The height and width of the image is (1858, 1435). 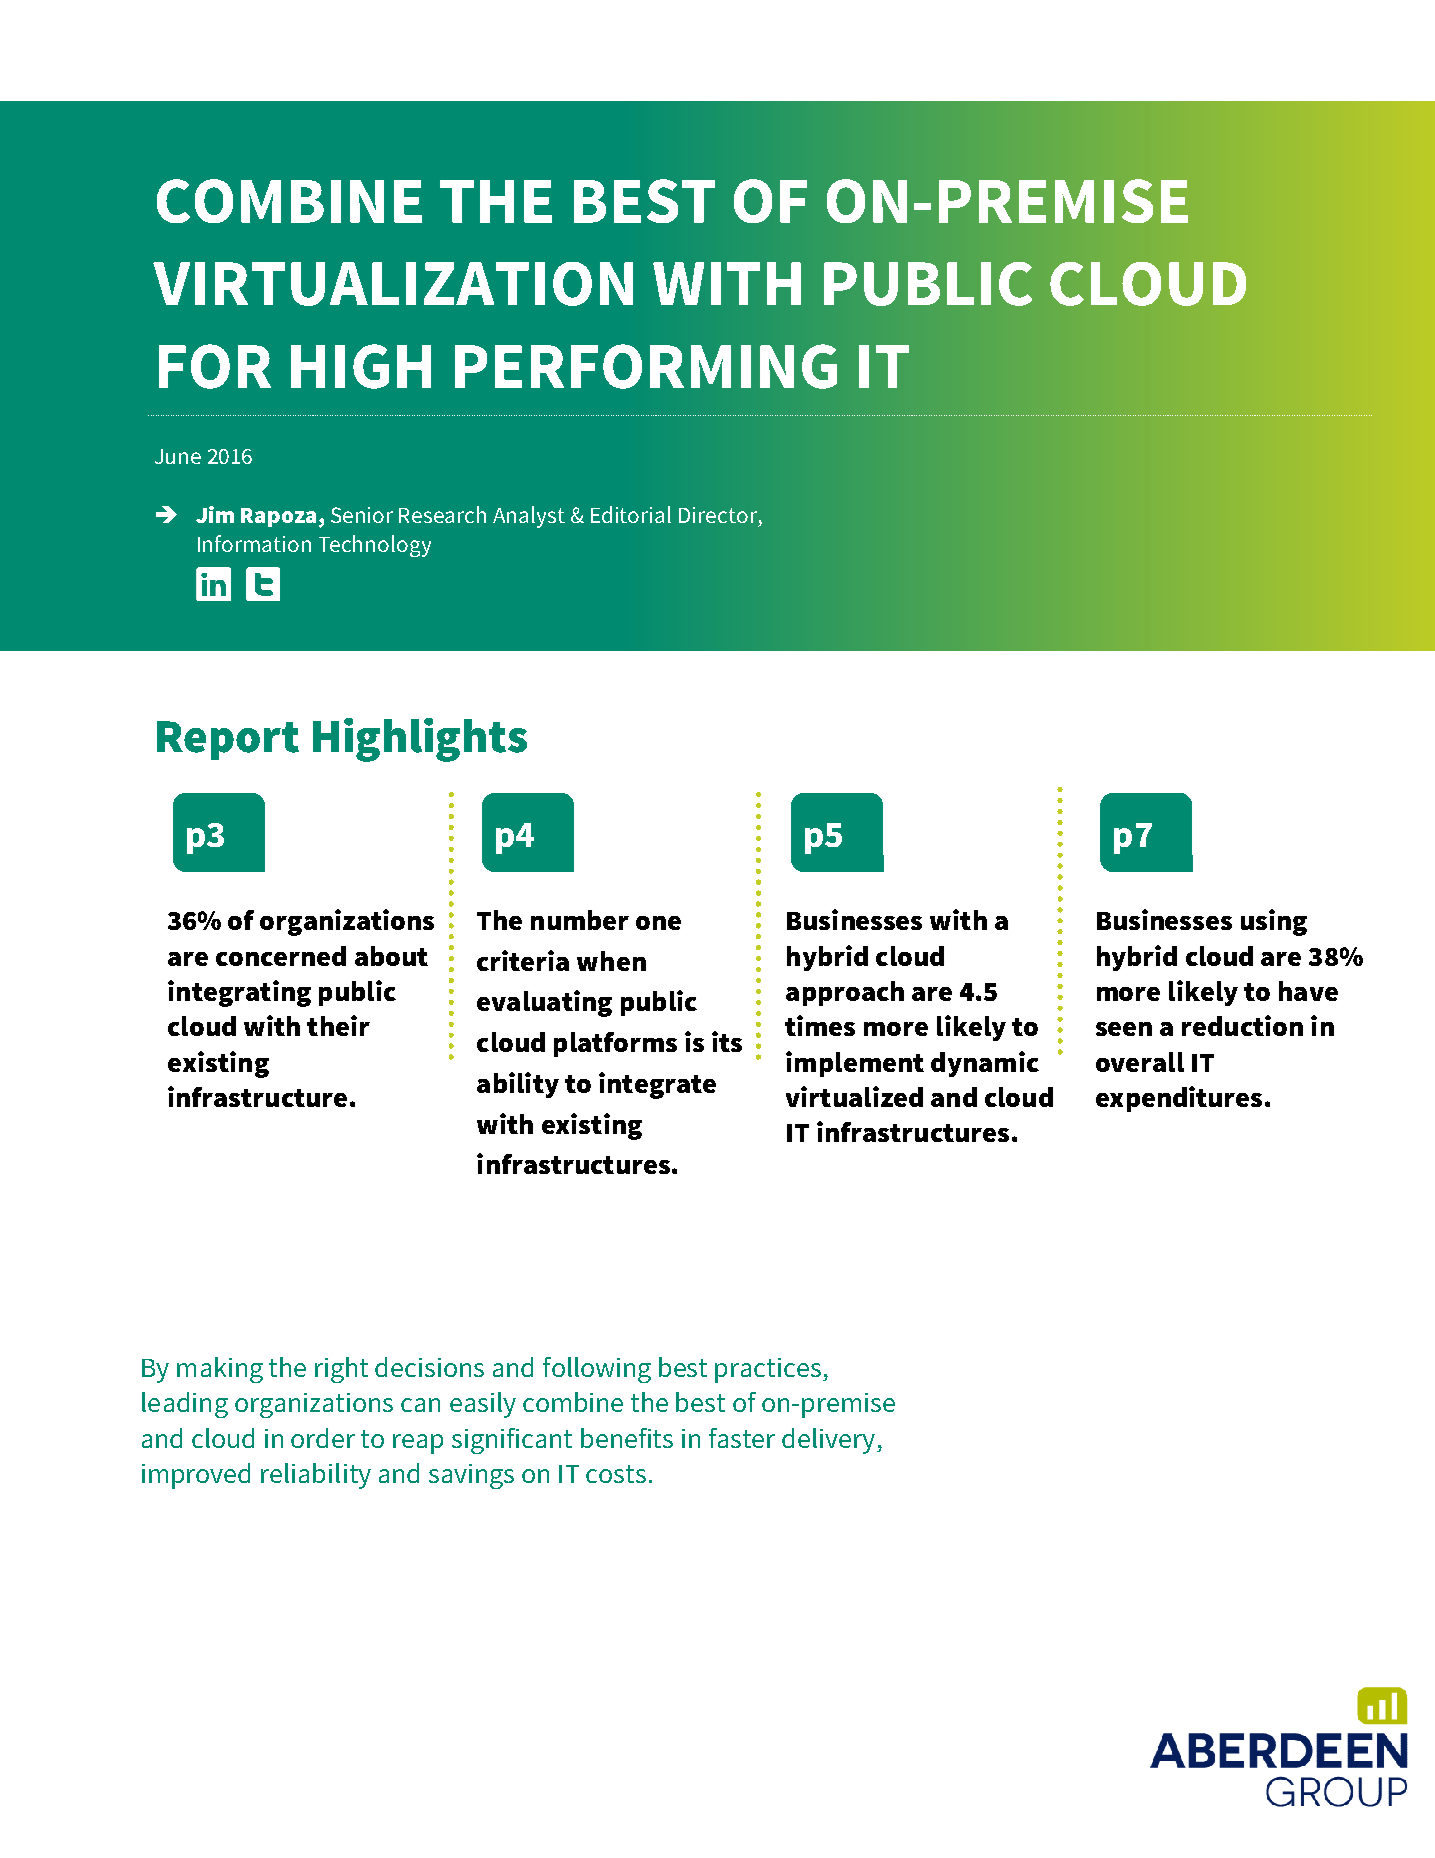 I want to click on PERFORMING, so click(x=646, y=366).
